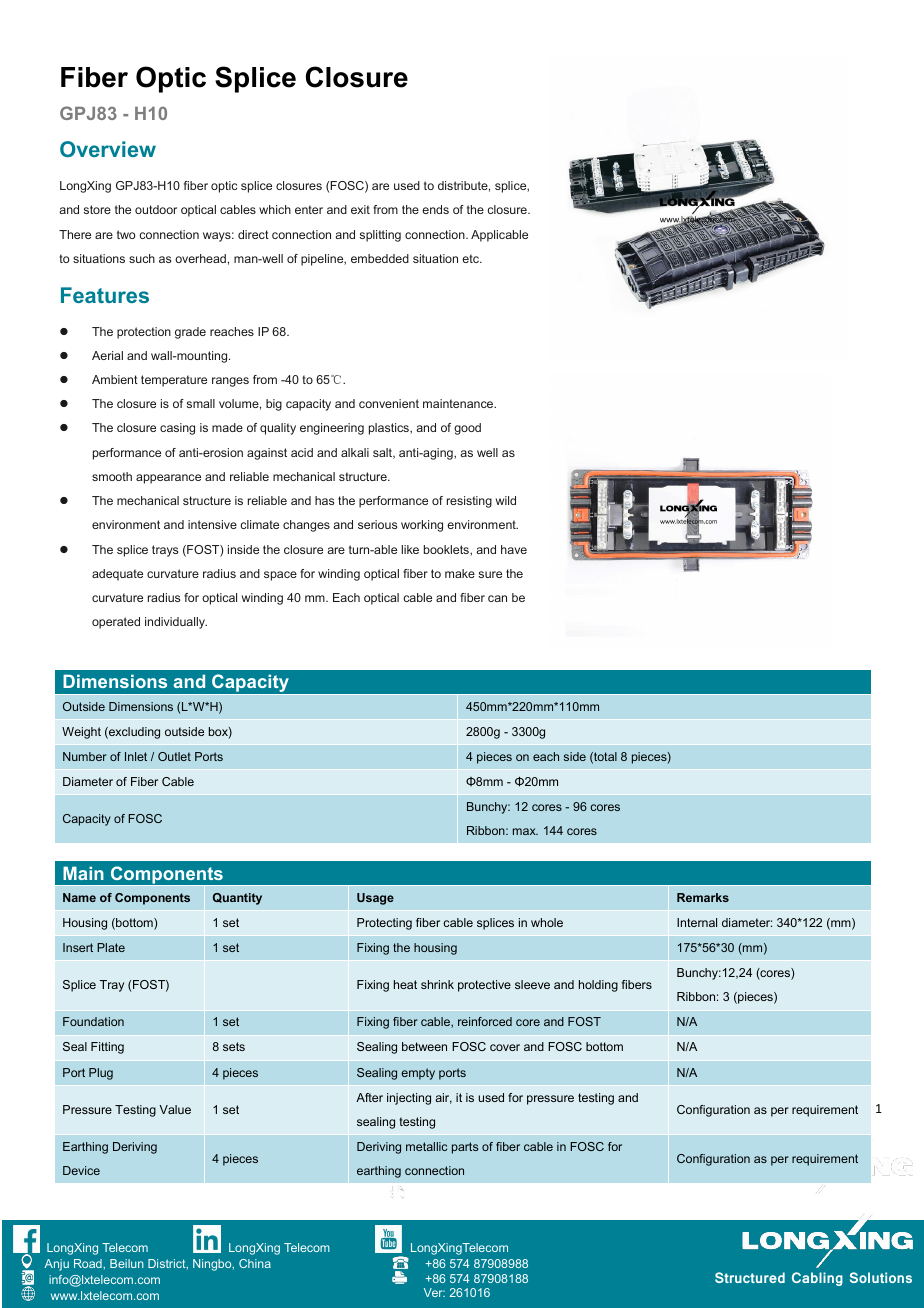 Image resolution: width=924 pixels, height=1308 pixels. Describe the element at coordinates (360, 209) in the screenshot. I see `exit` at that location.
